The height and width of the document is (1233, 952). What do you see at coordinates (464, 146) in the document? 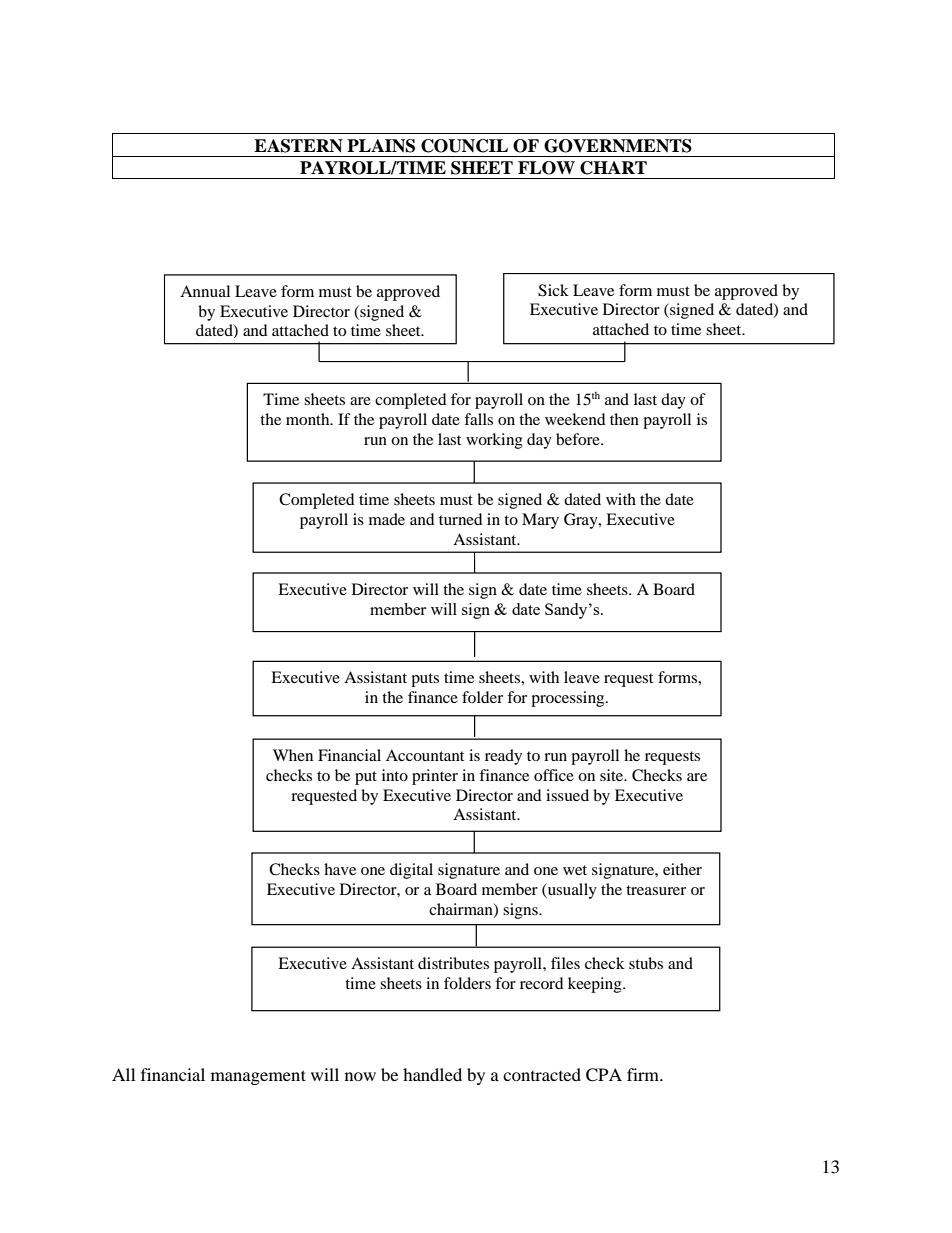
I see `COUNCIL` at bounding box center [464, 146].
